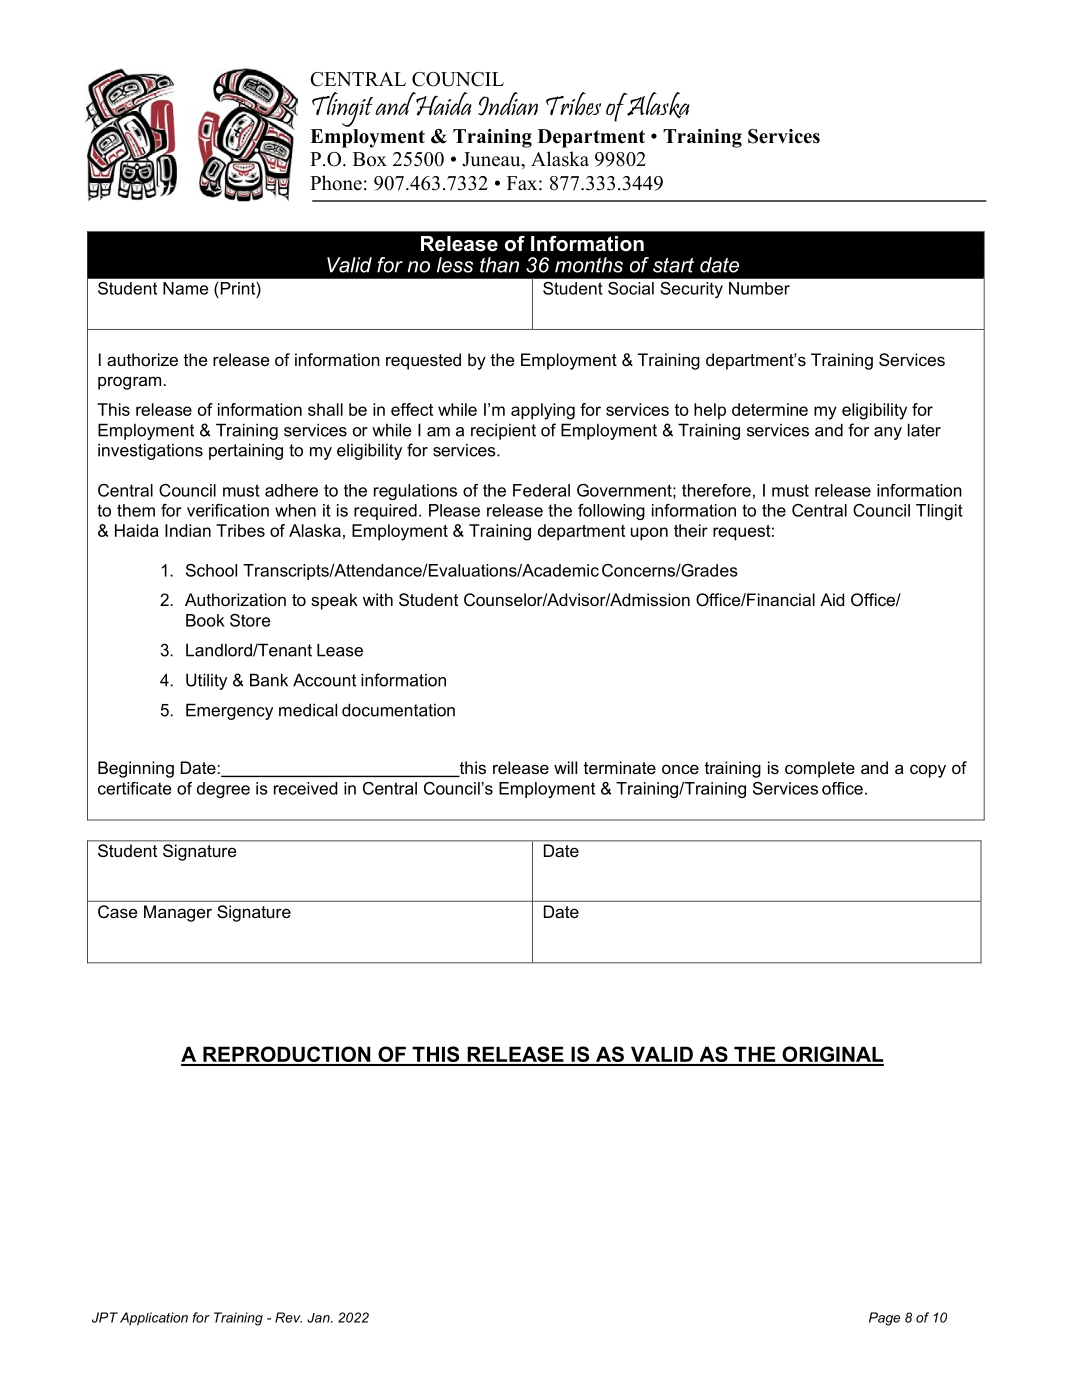  What do you see at coordinates (499, 265) in the screenshot?
I see `than` at bounding box center [499, 265].
